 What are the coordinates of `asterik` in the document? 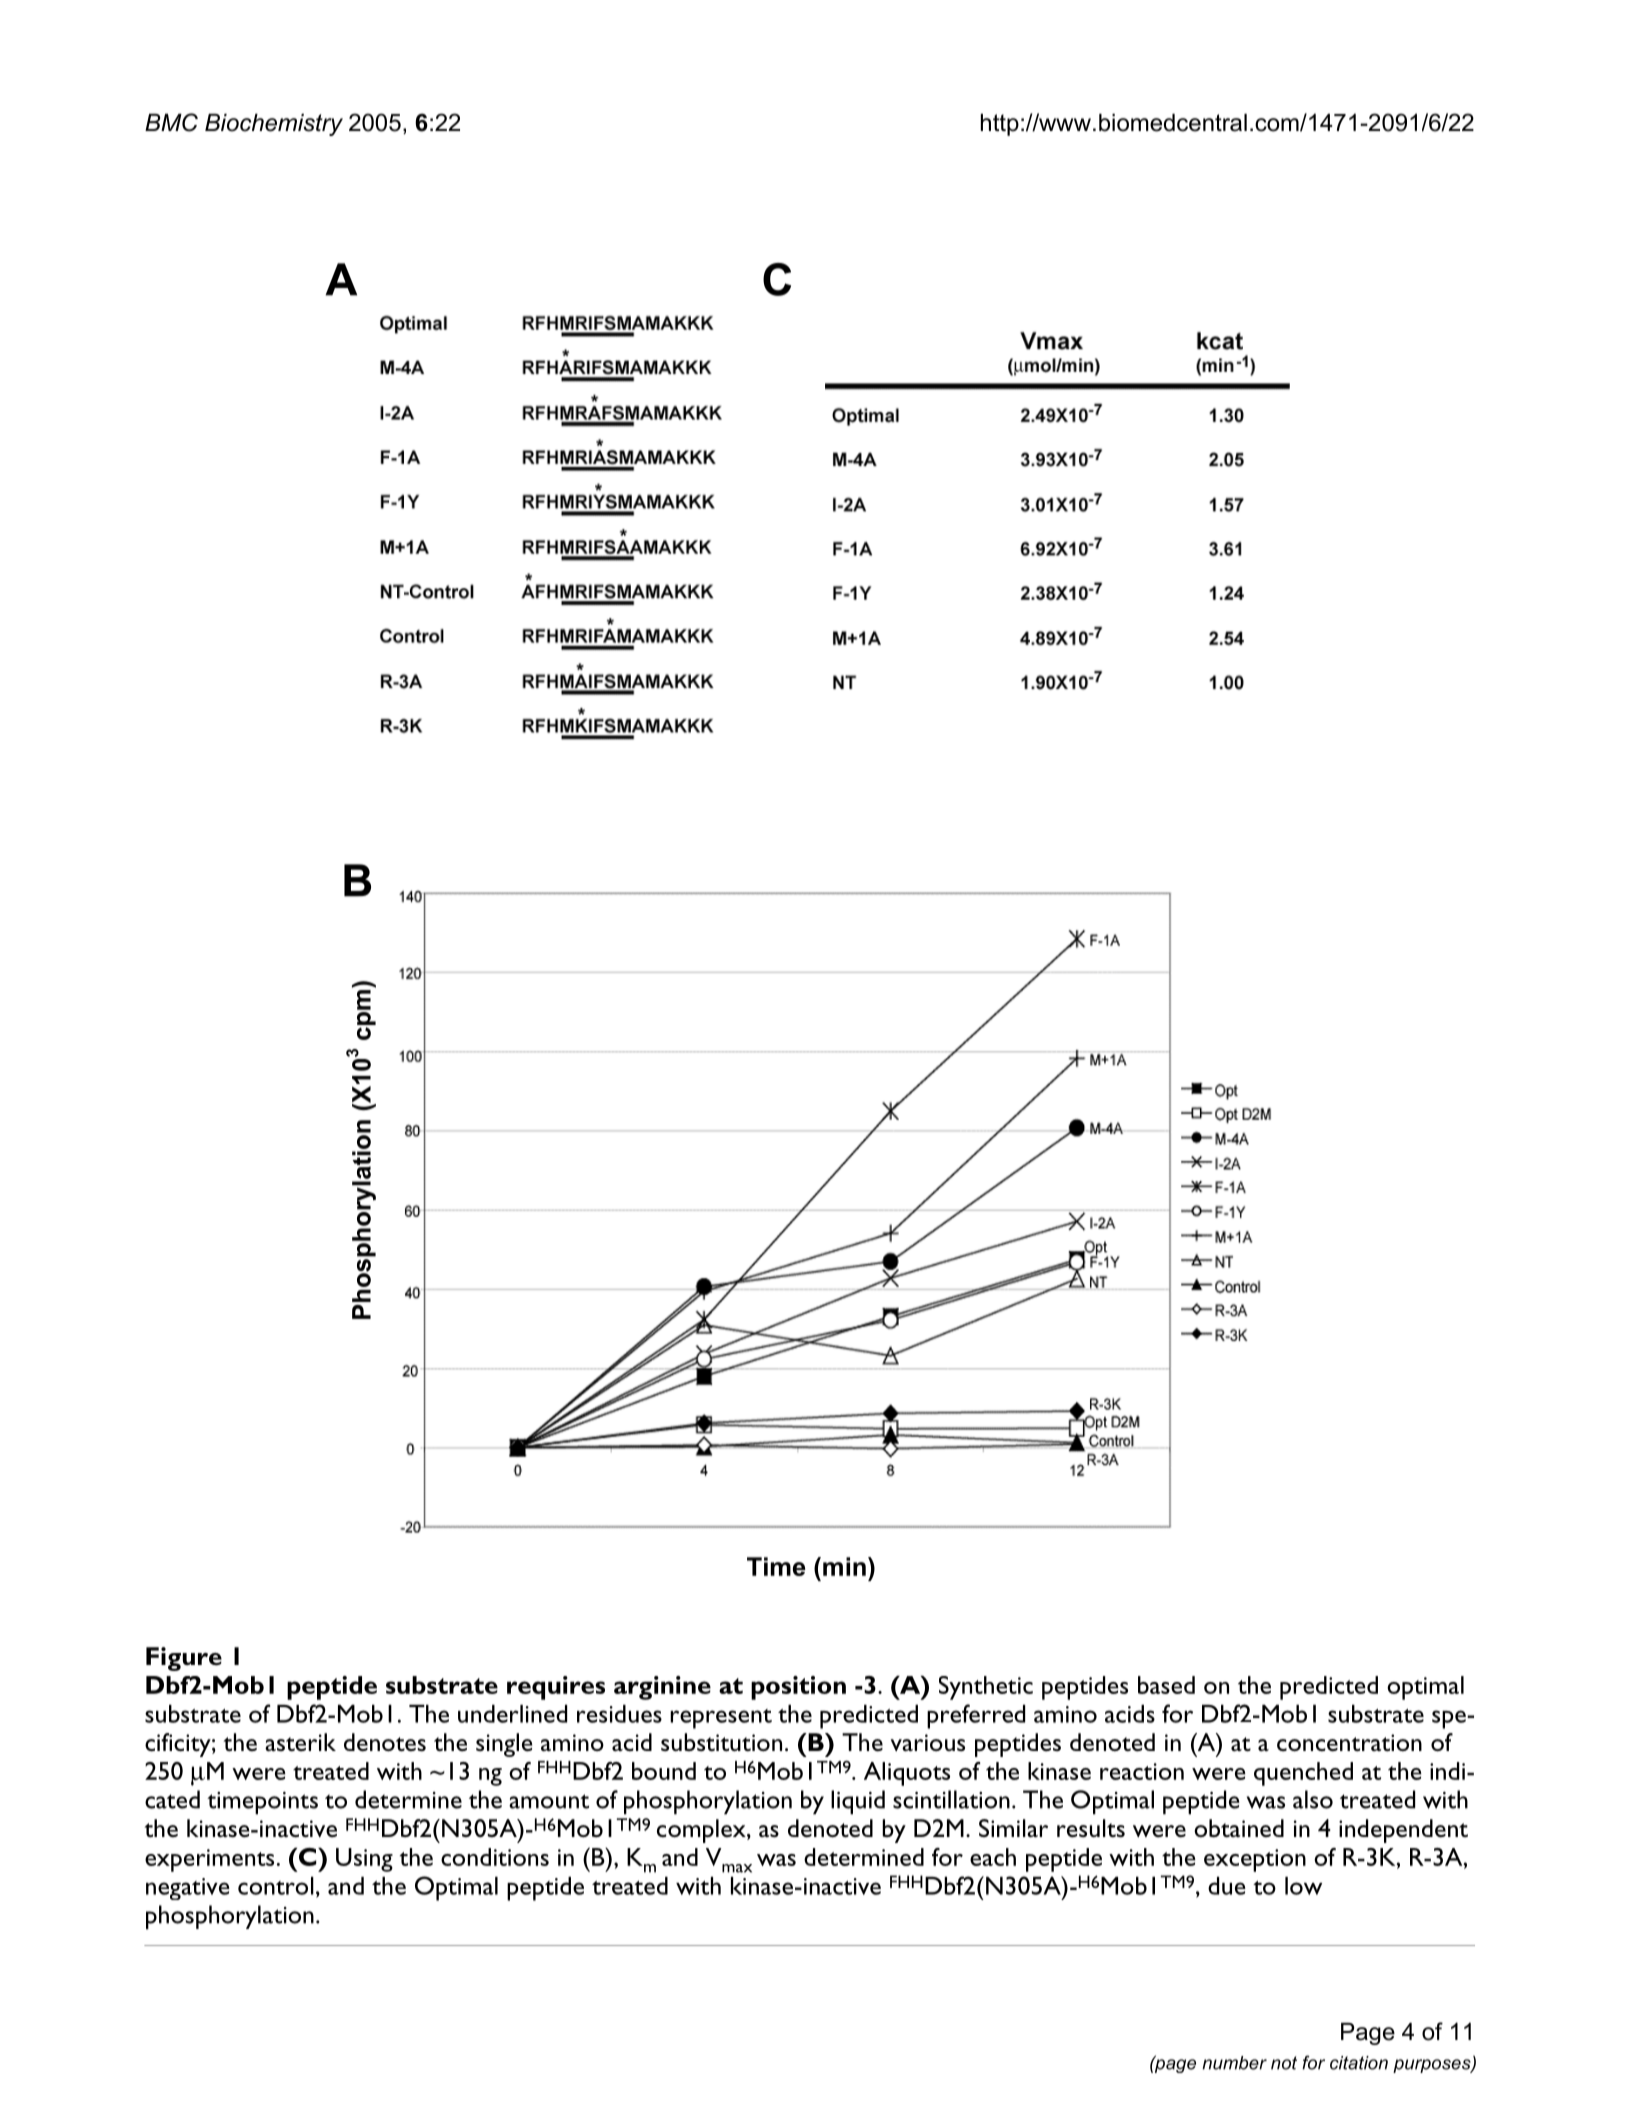 It's located at (300, 1742).
